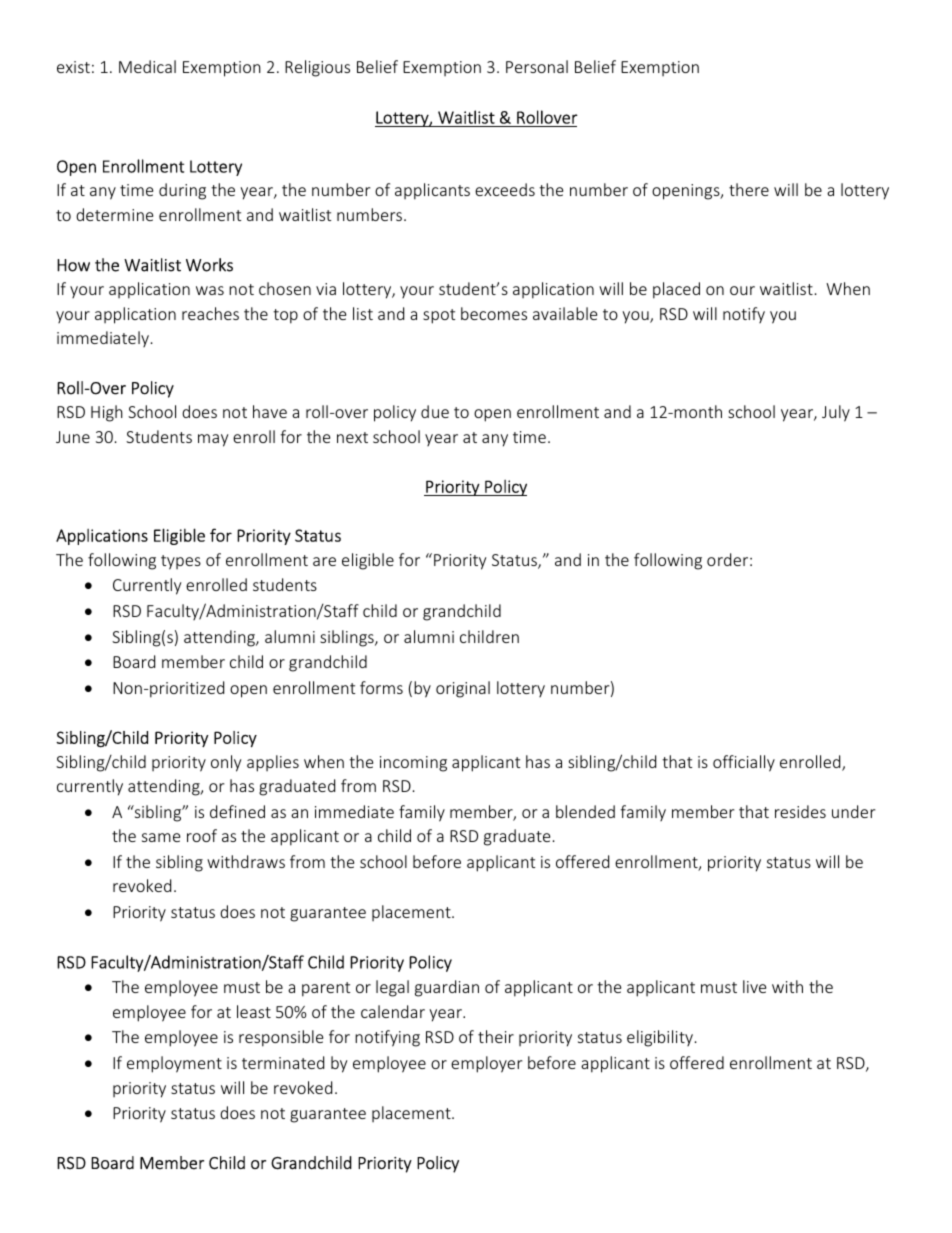 Image resolution: width=952 pixels, height=1233 pixels. Describe the element at coordinates (147, 66) in the screenshot. I see `Medical` at that location.
